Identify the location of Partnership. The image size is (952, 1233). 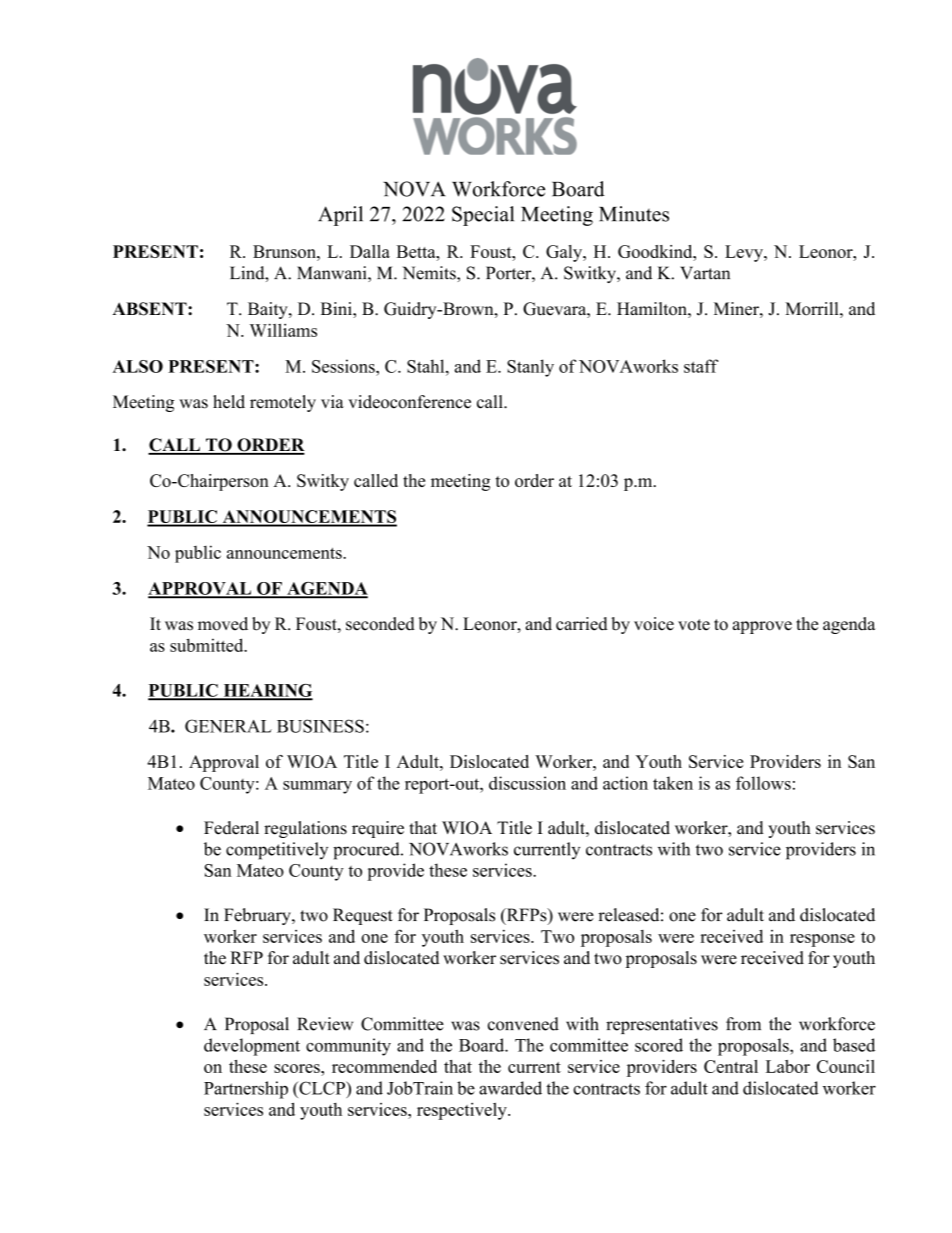
(246, 1090).
